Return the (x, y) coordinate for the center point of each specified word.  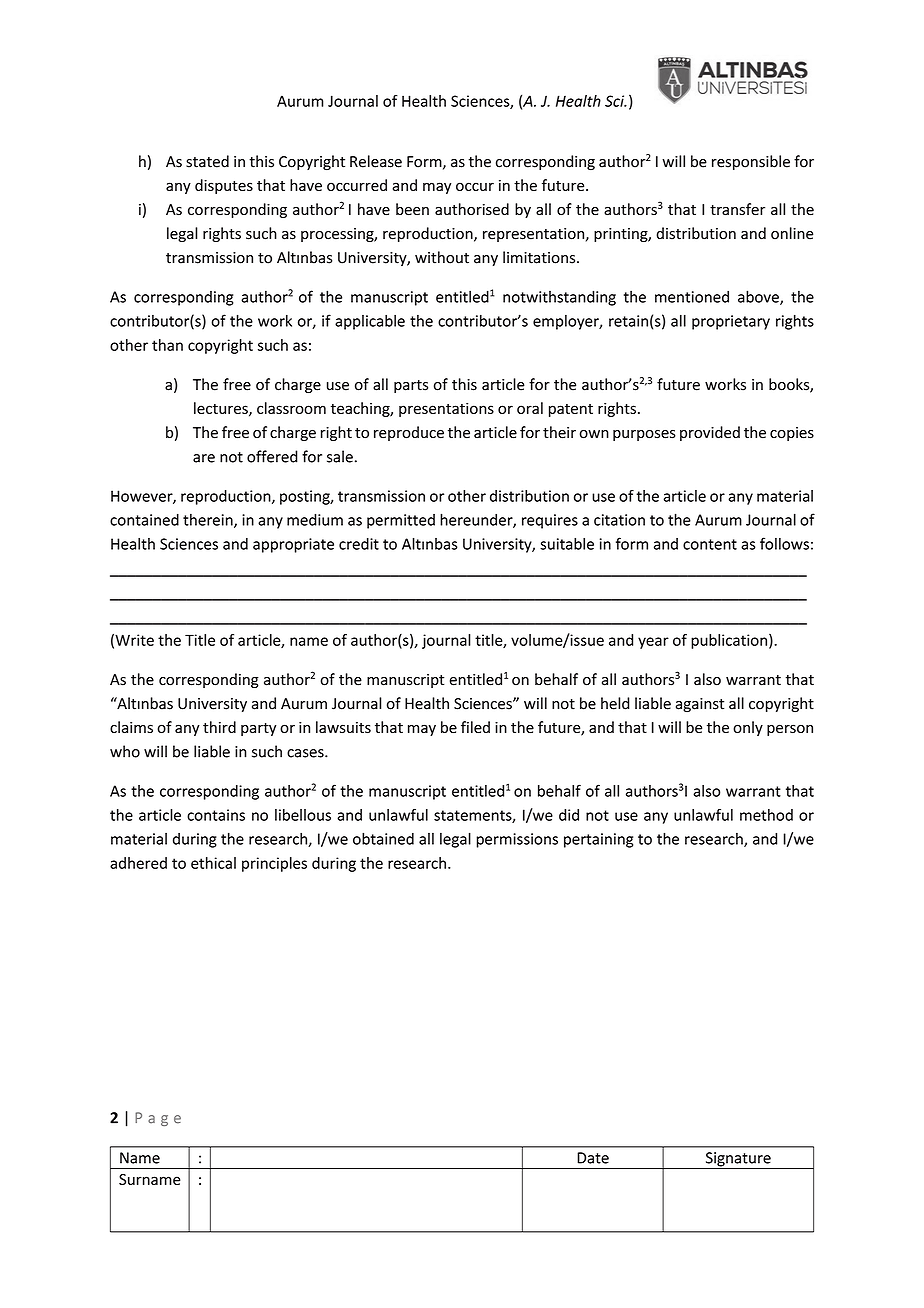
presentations (446, 410)
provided (710, 433)
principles (274, 864)
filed (475, 727)
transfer (737, 209)
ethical (213, 863)
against (700, 705)
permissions (517, 840)
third (219, 727)
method (766, 815)
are (204, 458)
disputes (224, 186)
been (412, 209)
